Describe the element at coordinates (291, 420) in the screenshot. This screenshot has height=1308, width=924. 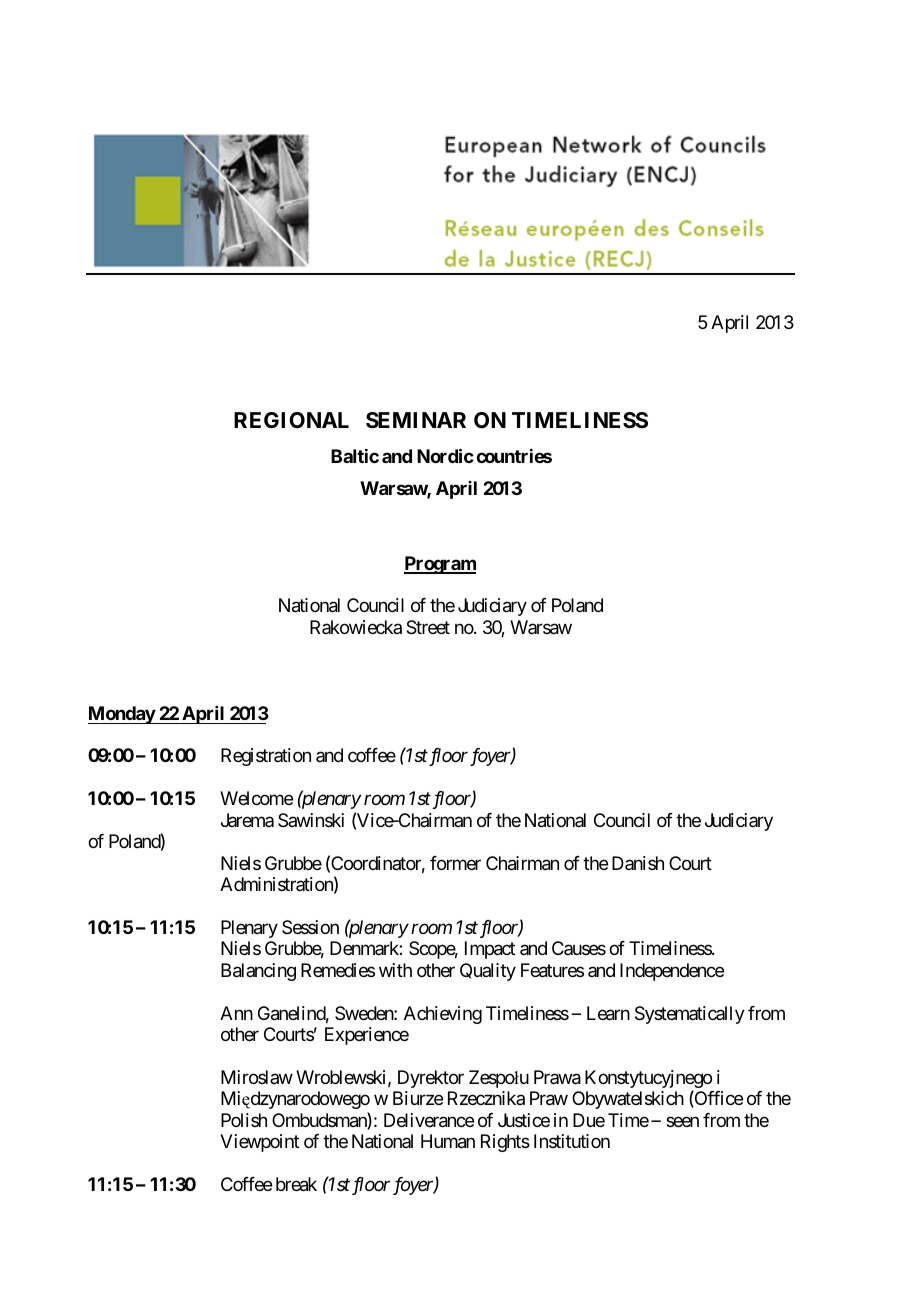
I see `REGIONAL` at that location.
